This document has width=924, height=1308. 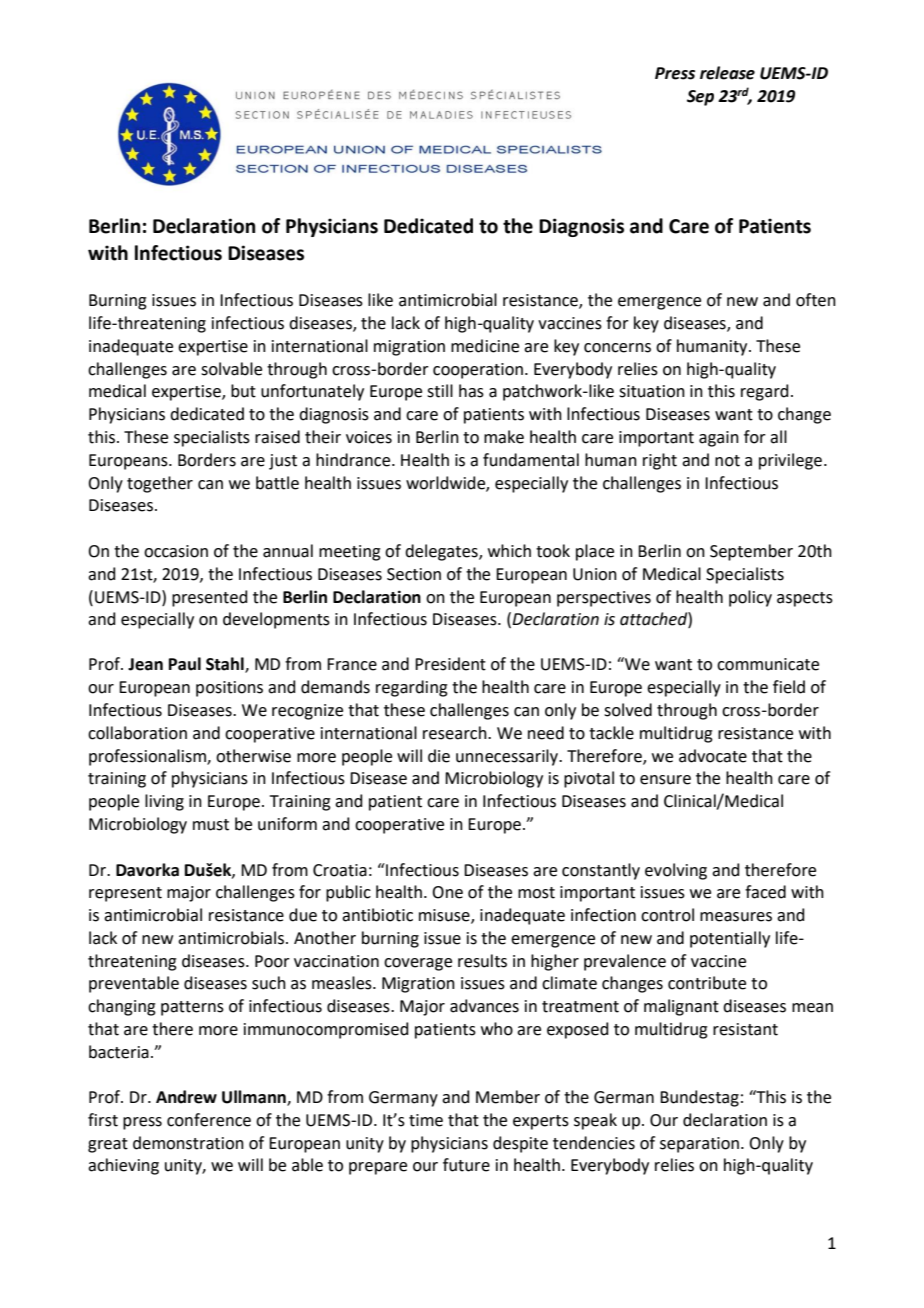 What do you see at coordinates (160, 484) in the document?
I see `together` at bounding box center [160, 484].
